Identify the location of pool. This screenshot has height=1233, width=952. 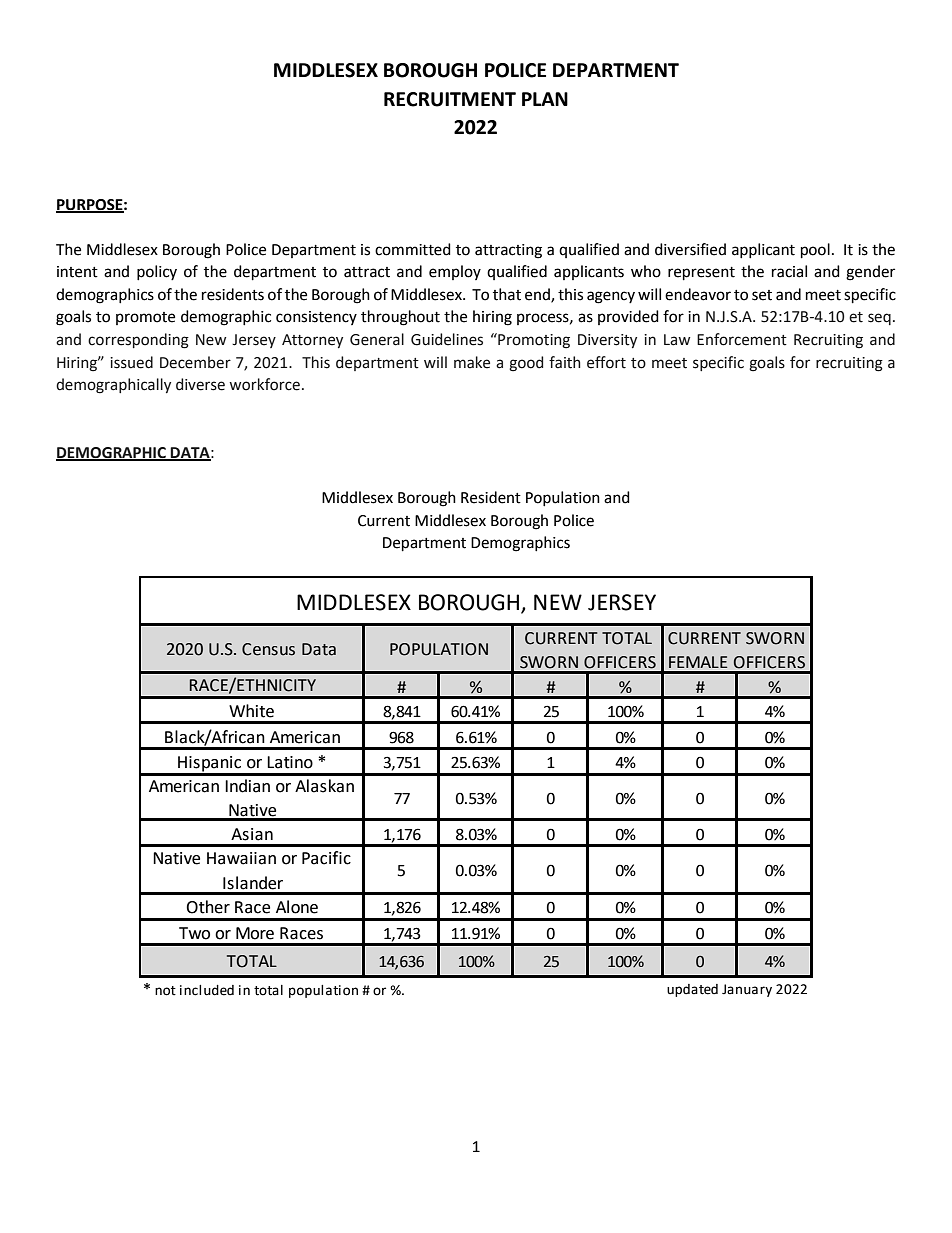
(815, 251).
